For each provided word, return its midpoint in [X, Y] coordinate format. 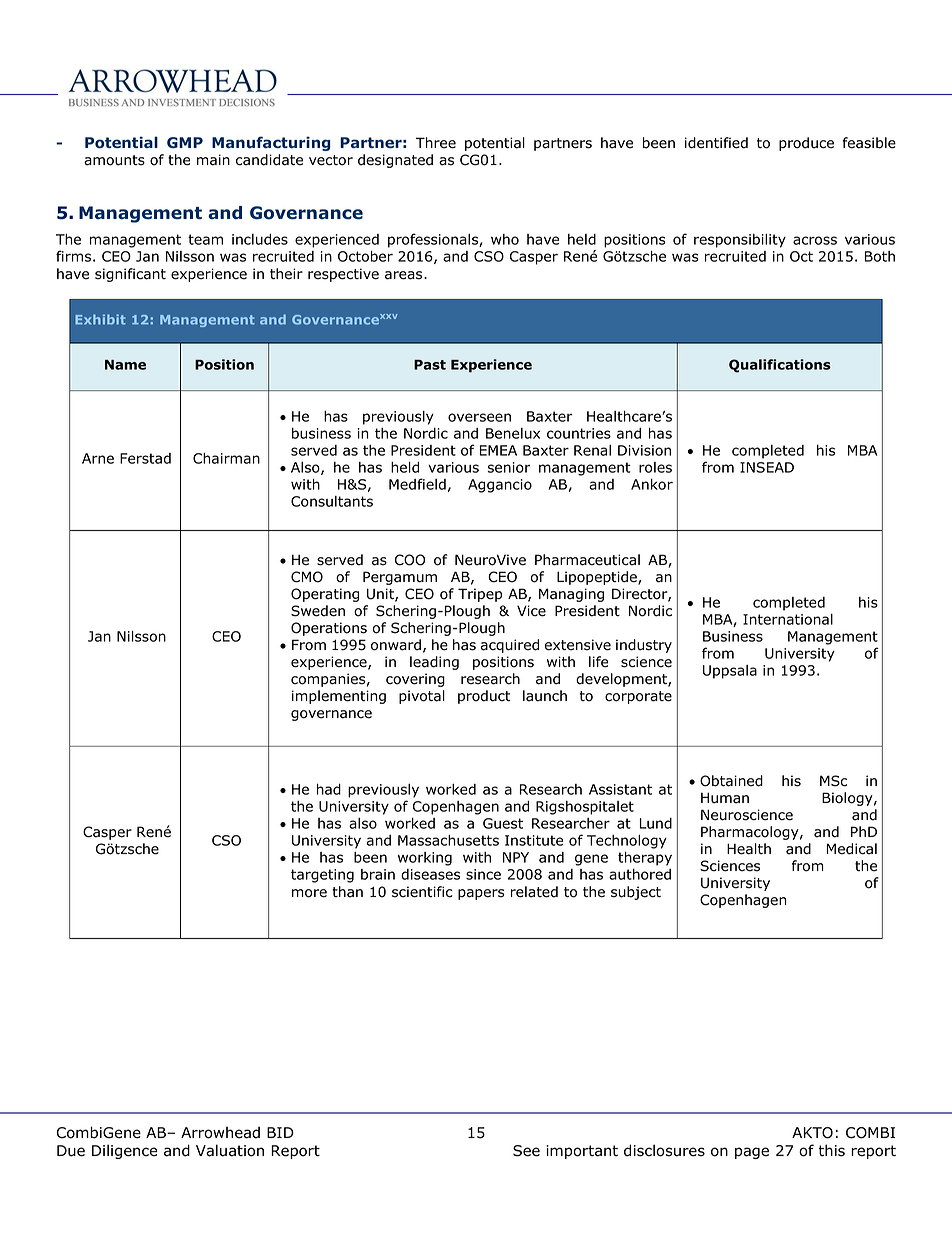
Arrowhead [220, 1132]
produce [806, 144]
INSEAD [767, 467]
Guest [503, 823]
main [213, 160]
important [582, 1152]
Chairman [226, 458]
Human [725, 798]
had [329, 789]
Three [436, 143]
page [752, 1153]
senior [509, 467]
